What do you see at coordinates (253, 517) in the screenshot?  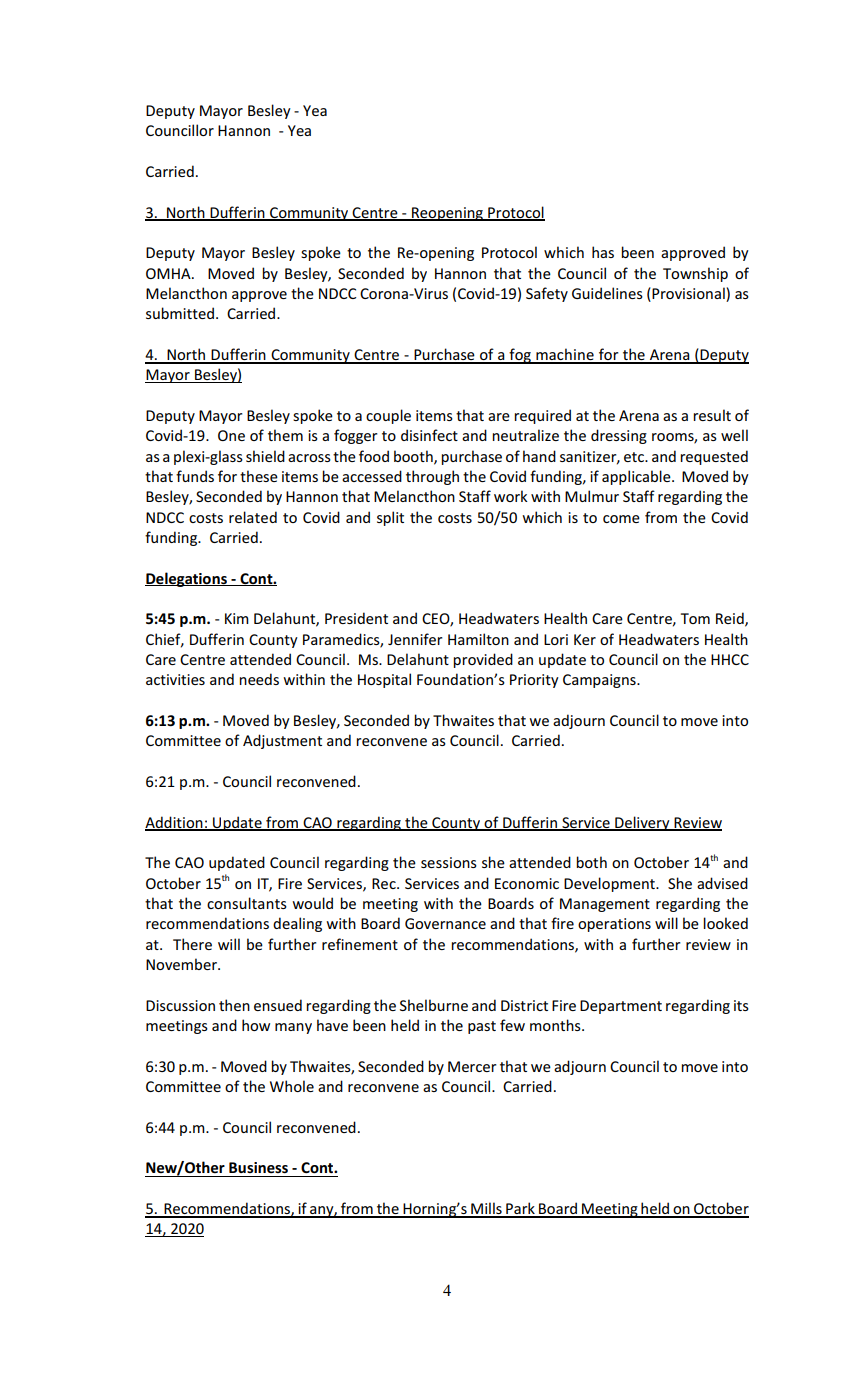 I see `related` at bounding box center [253, 517].
